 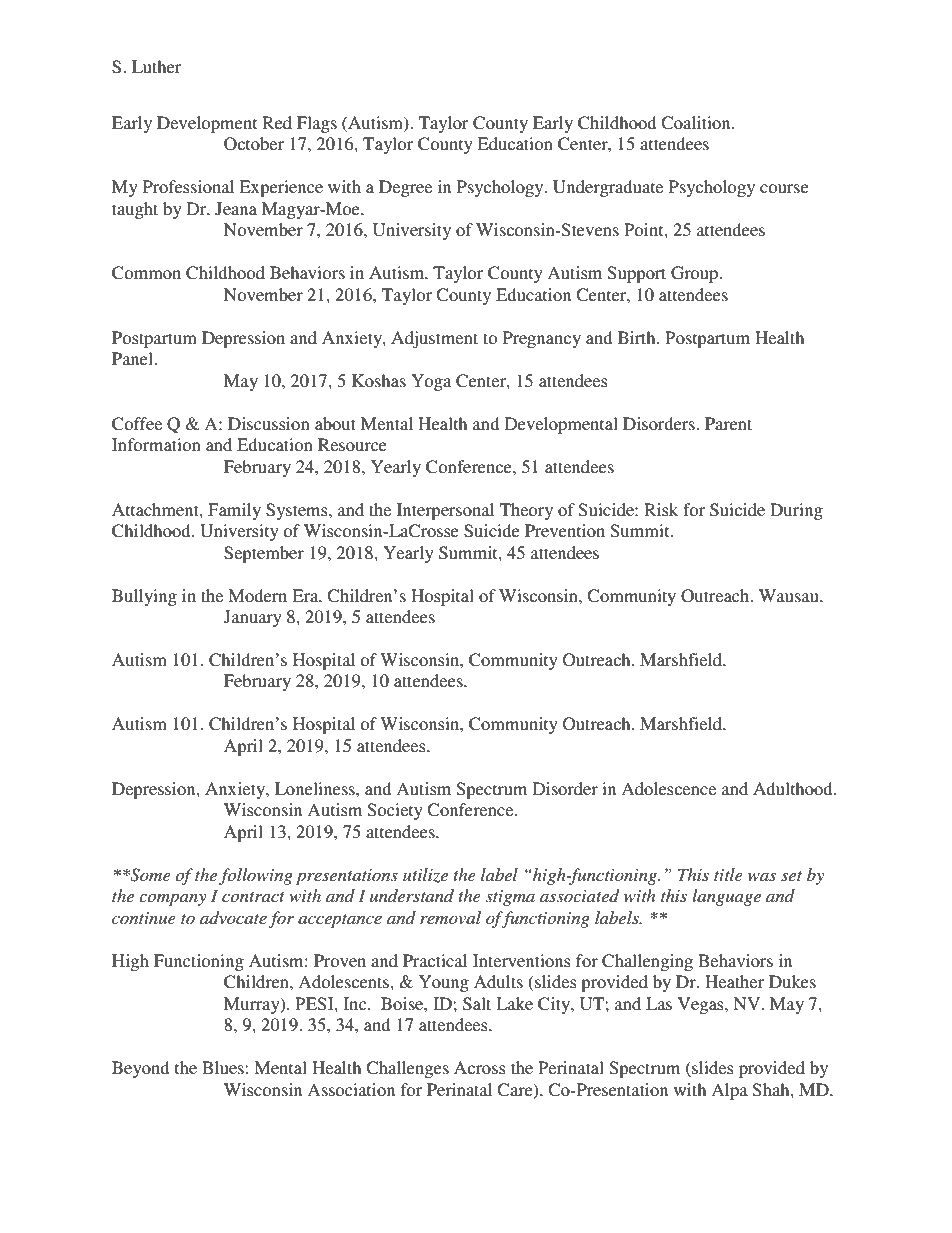 I want to click on Interpersonal, so click(x=445, y=511).
